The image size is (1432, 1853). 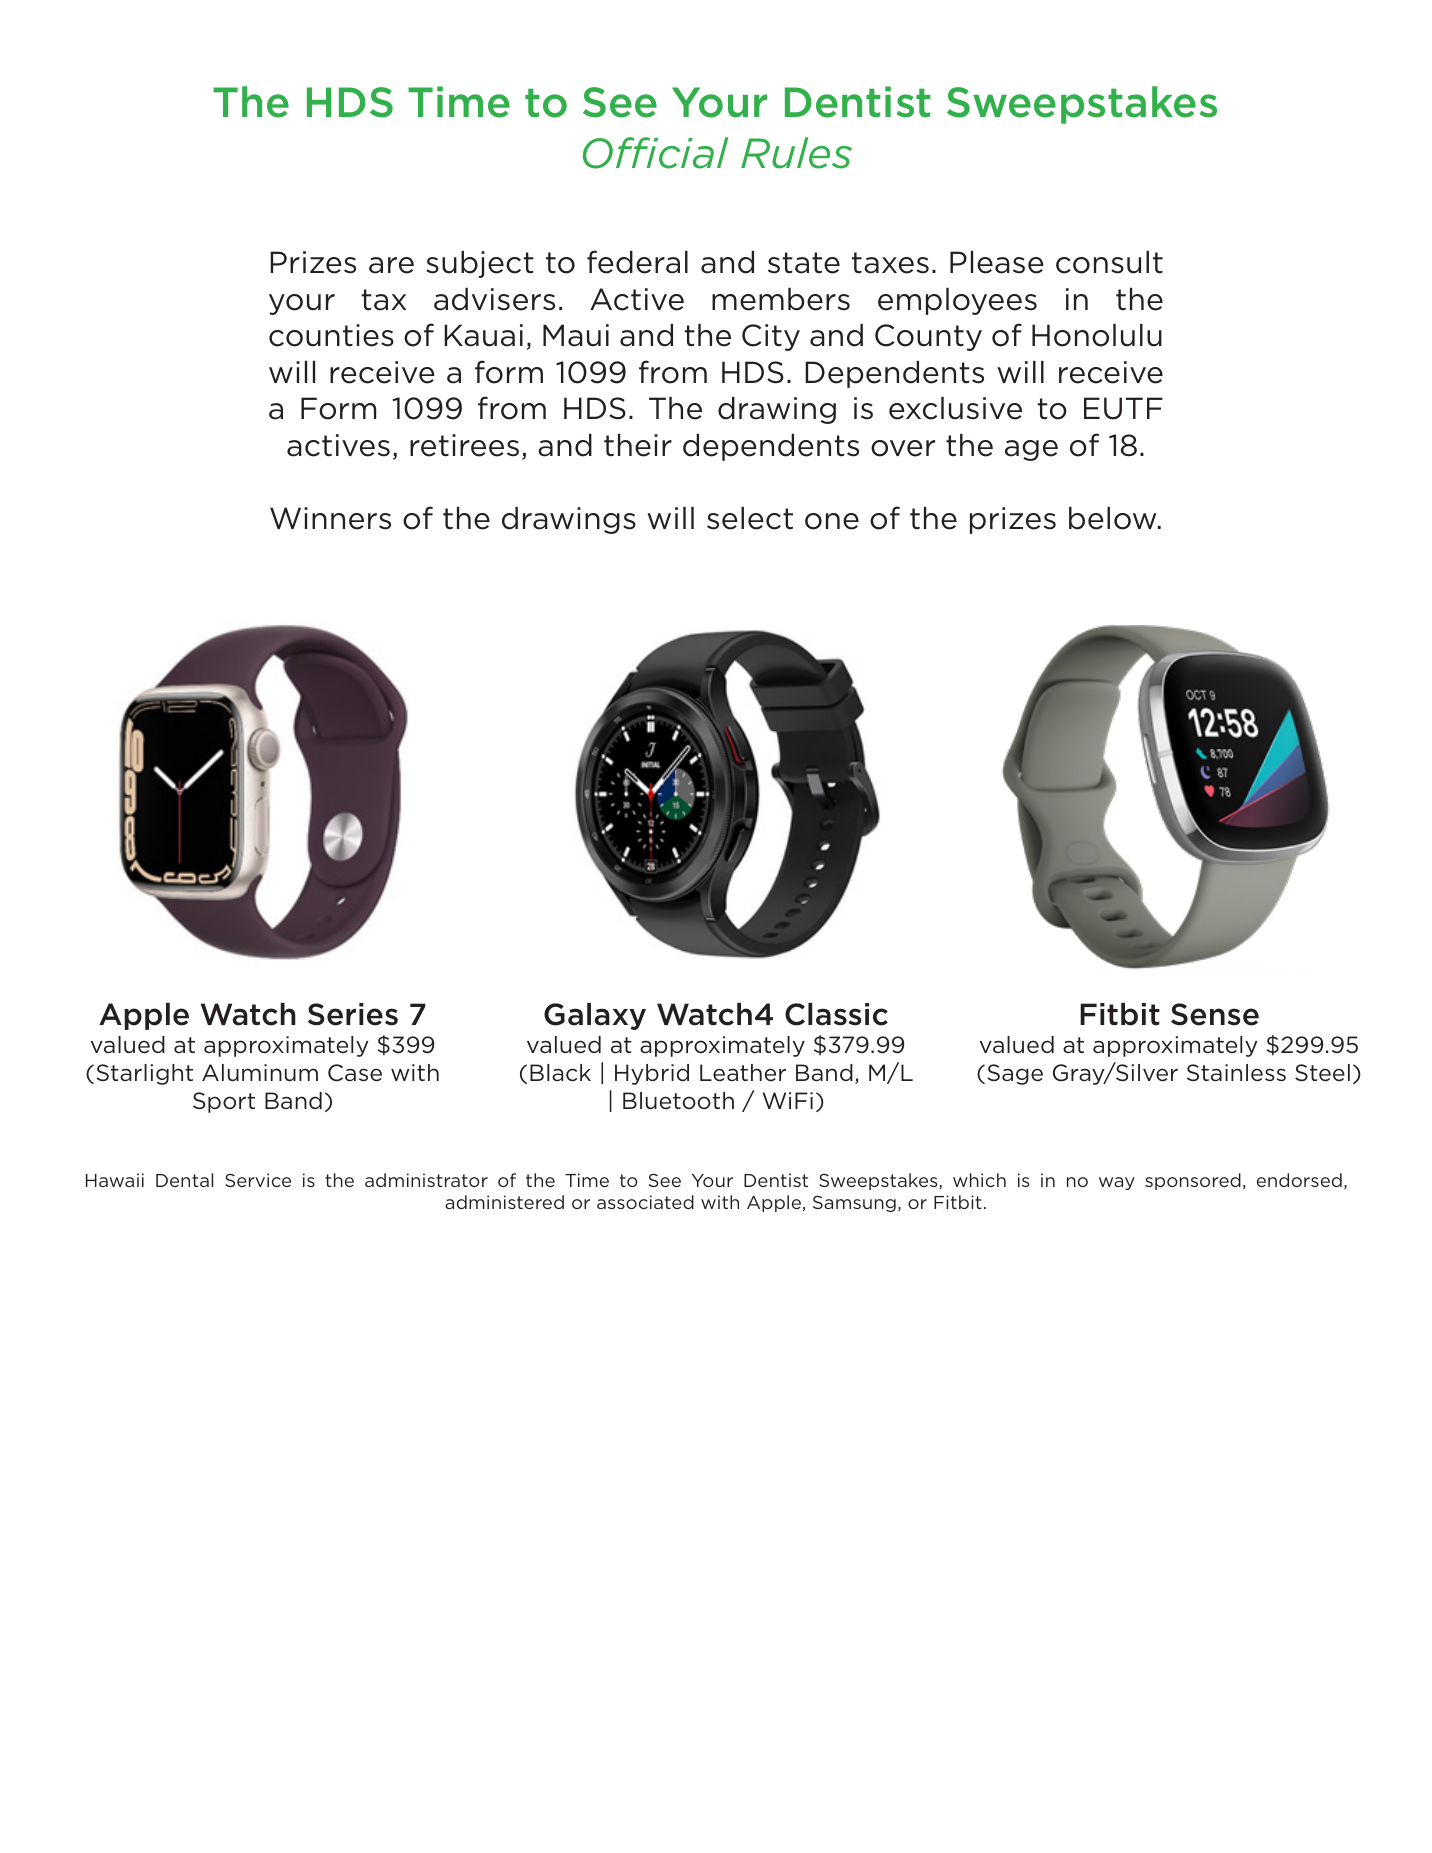 I want to click on Sense, so click(x=1215, y=1014).
